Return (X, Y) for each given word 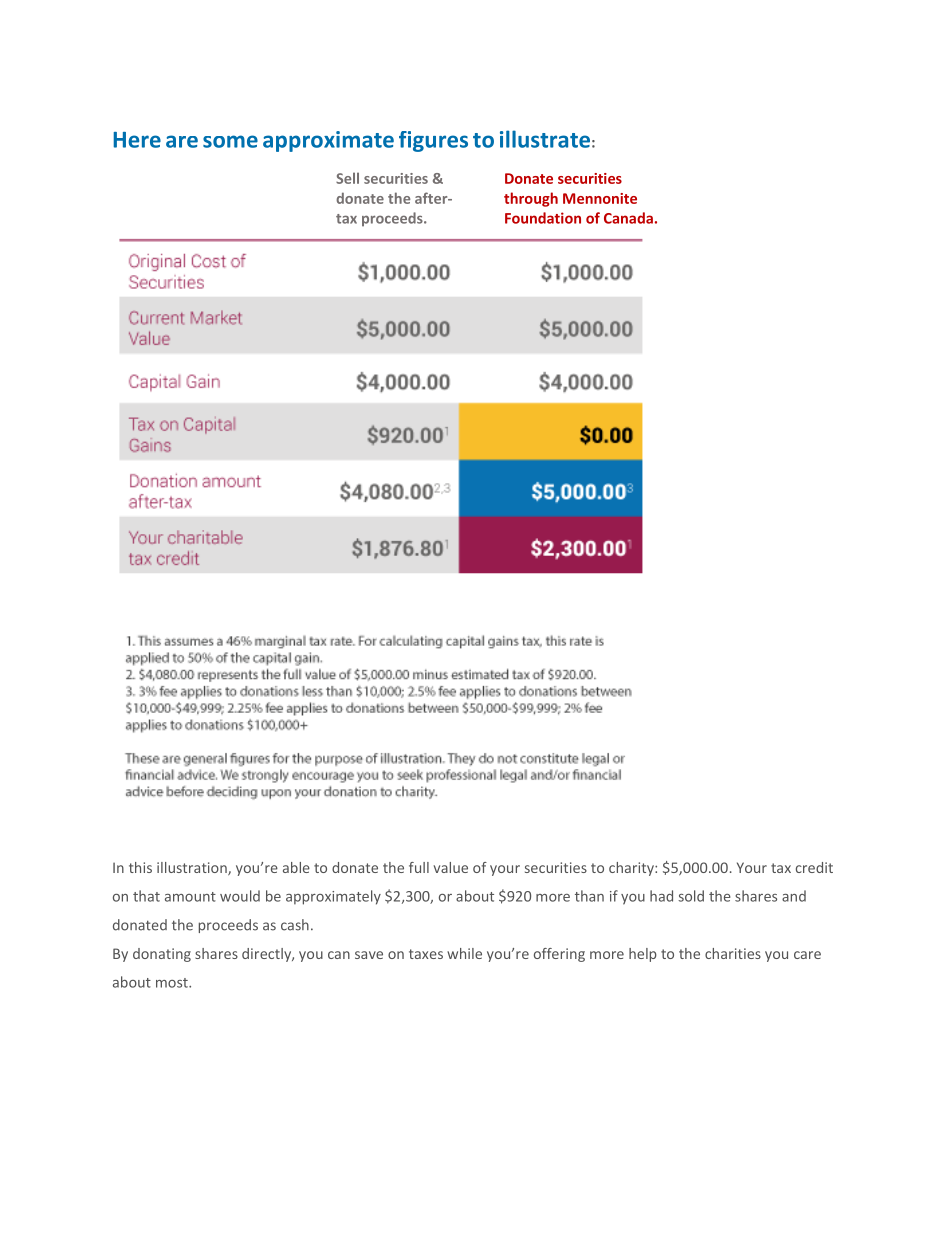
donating (162, 955)
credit (814, 867)
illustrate (545, 139)
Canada (628, 218)
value (451, 867)
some (230, 141)
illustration (193, 868)
